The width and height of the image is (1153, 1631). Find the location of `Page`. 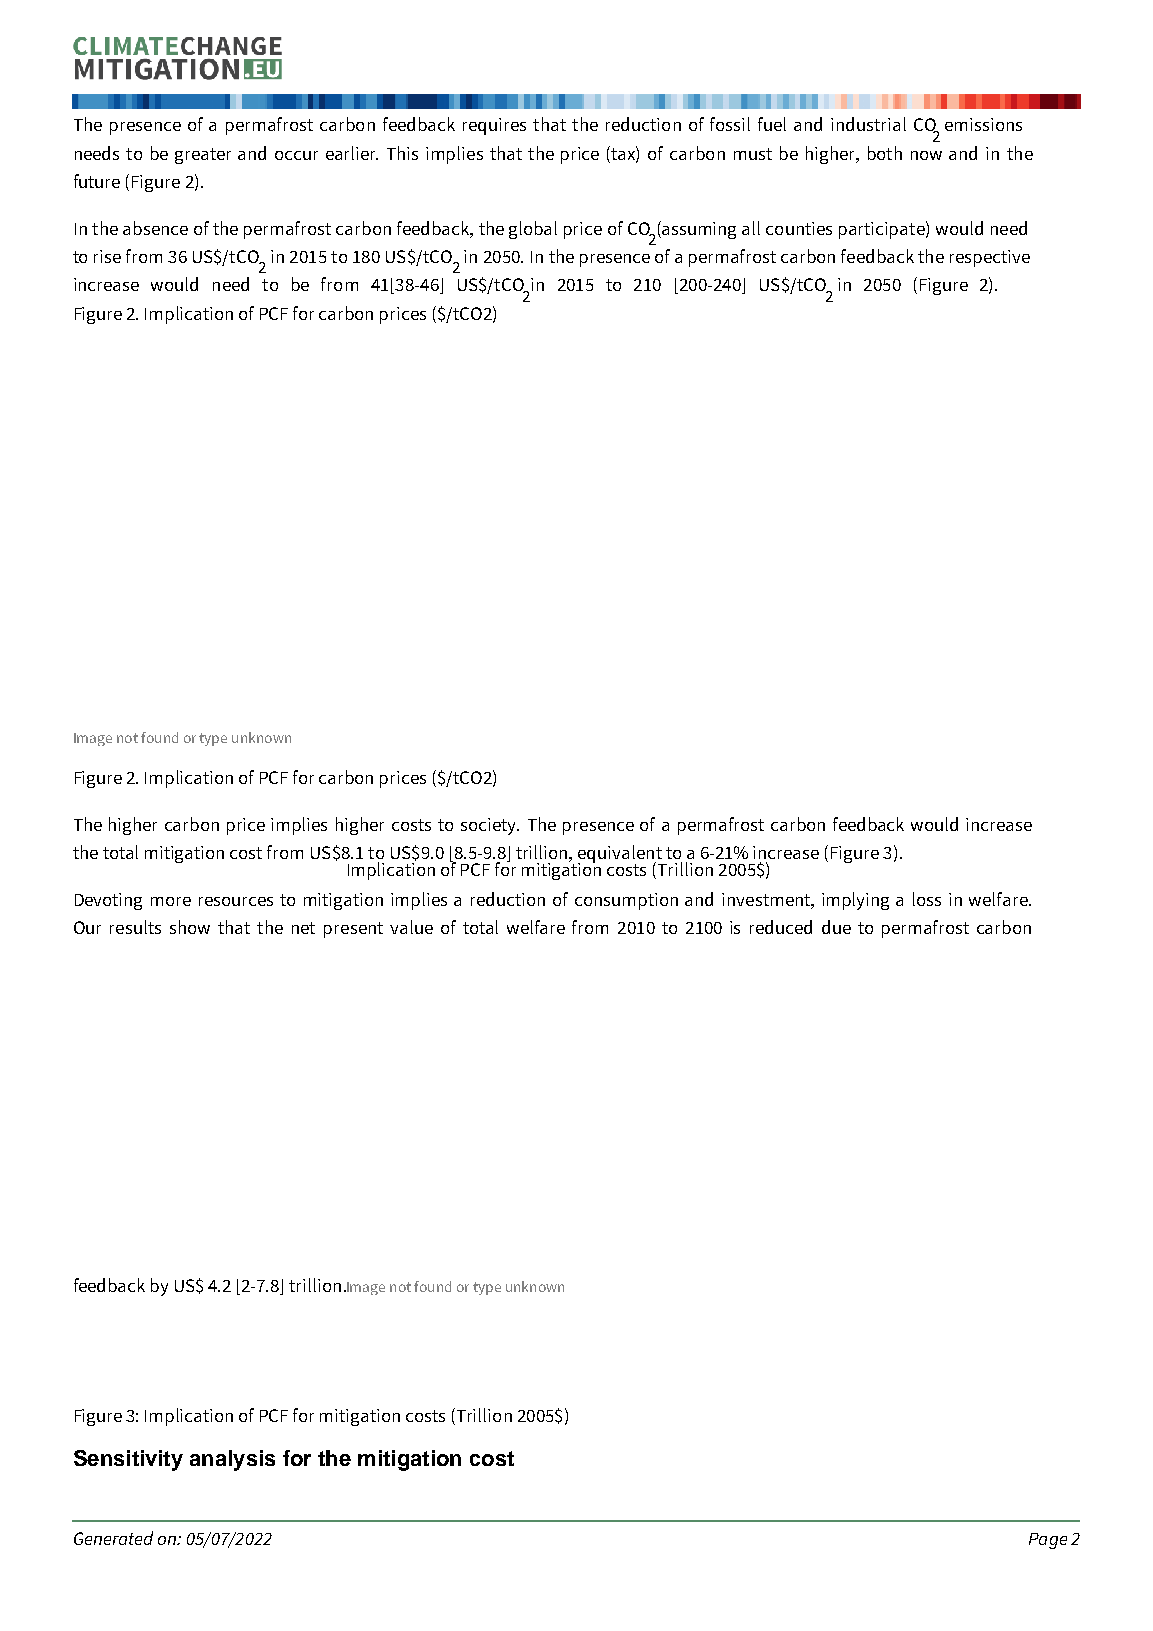

Page is located at coordinates (1048, 1541).
